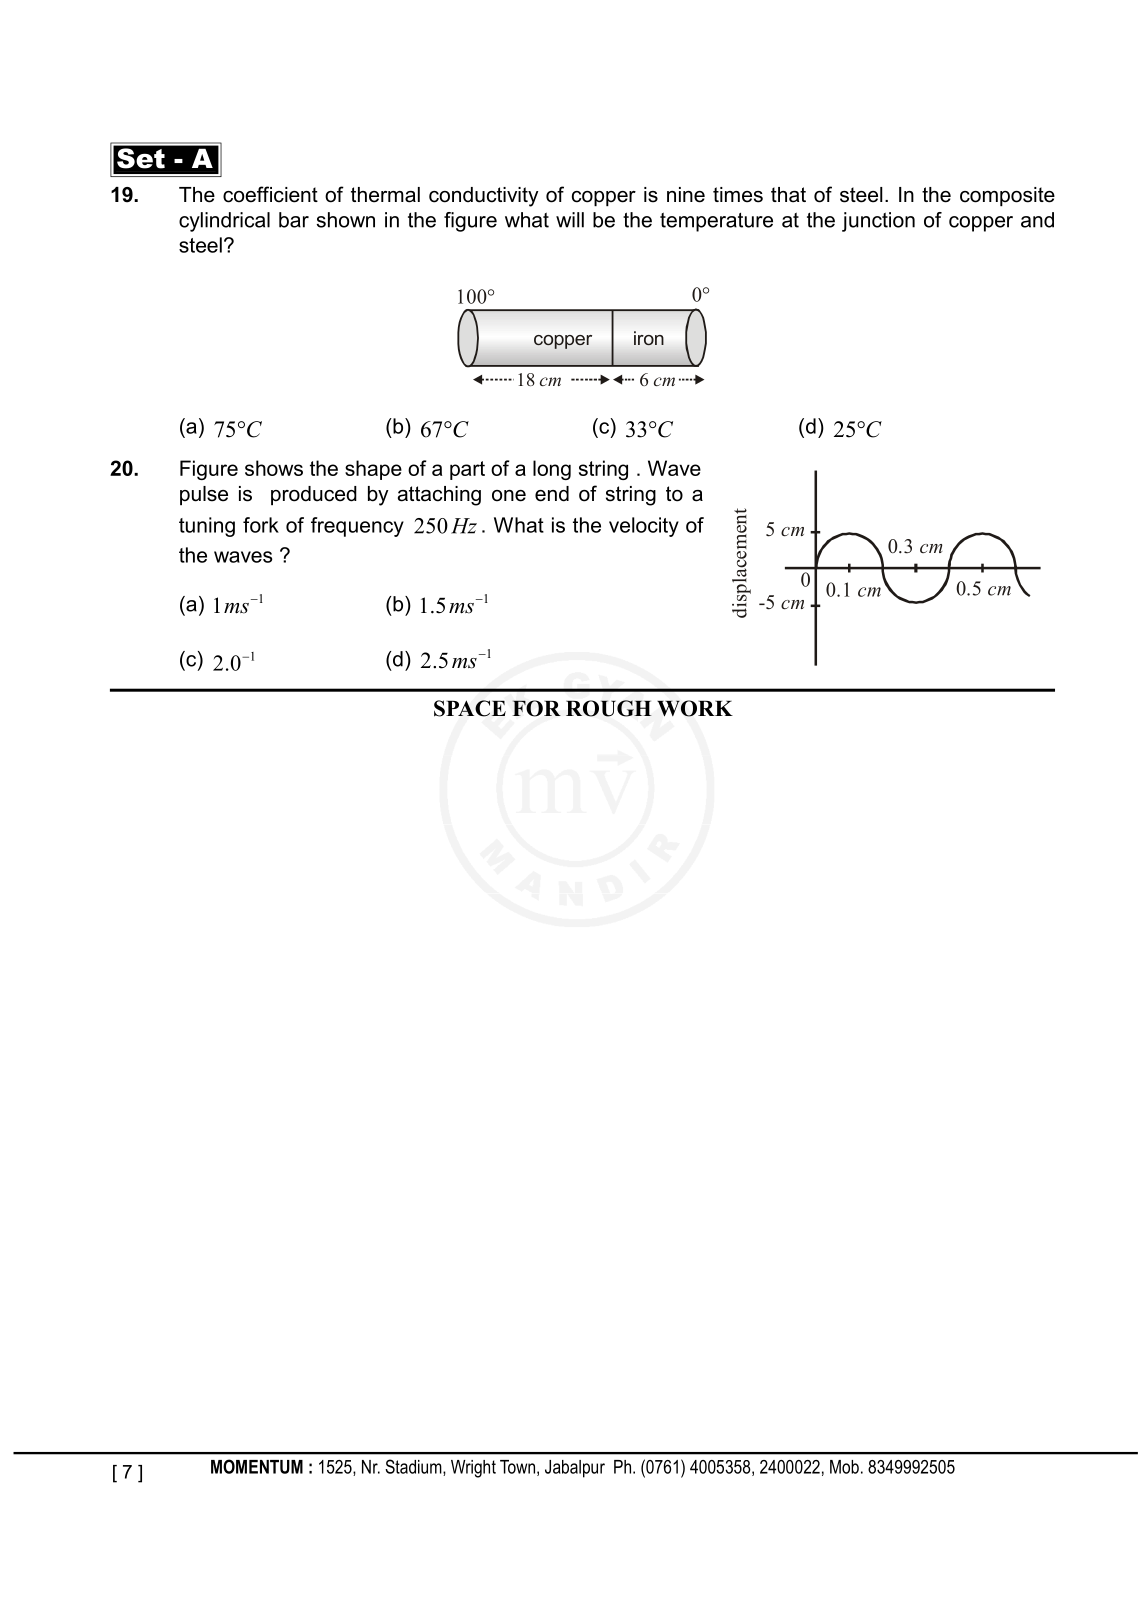 This screenshot has width=1138, height=1609. What do you see at coordinates (552, 494) in the screenshot?
I see `end` at bounding box center [552, 494].
